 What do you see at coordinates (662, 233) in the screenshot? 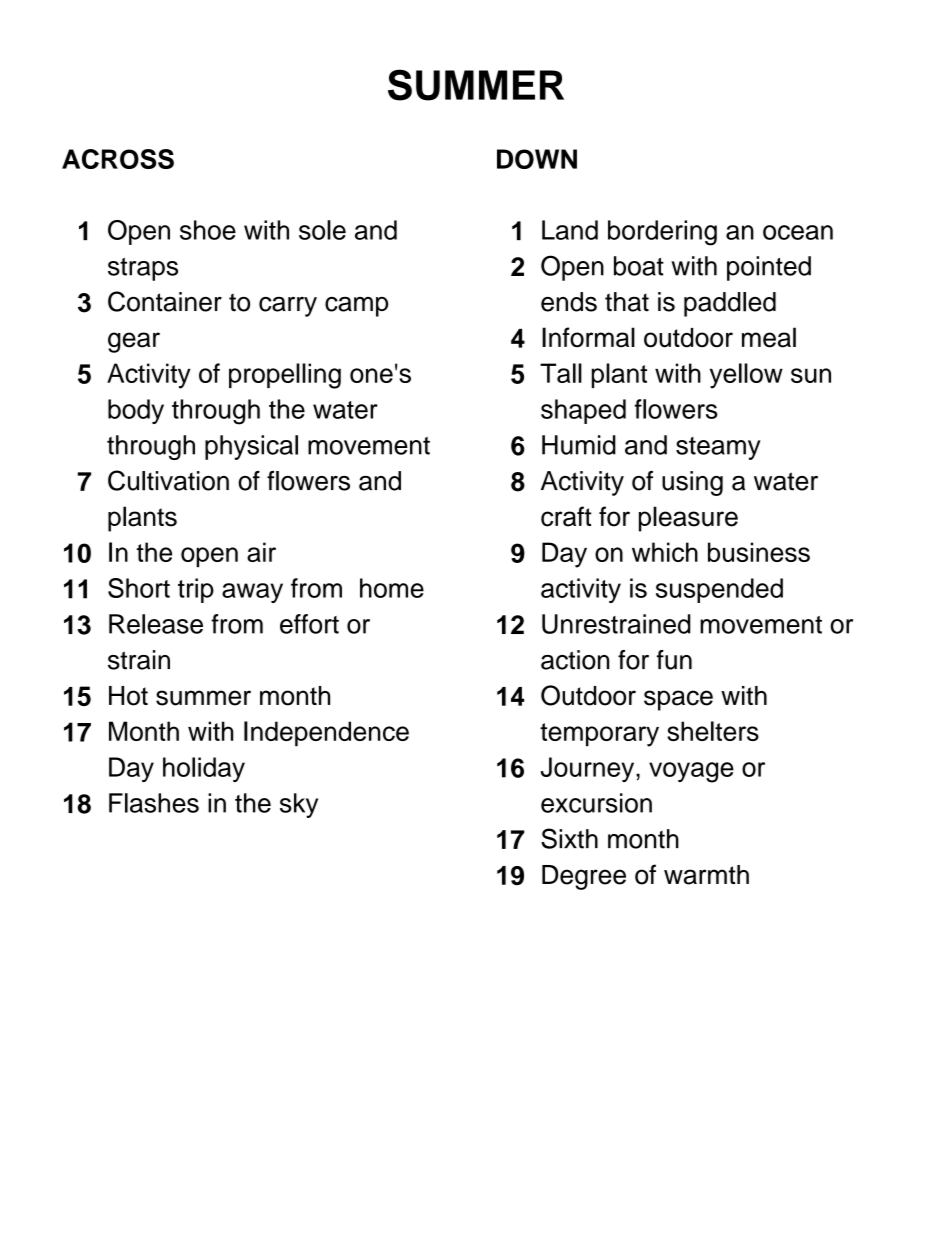
I see `bordering` at bounding box center [662, 233].
